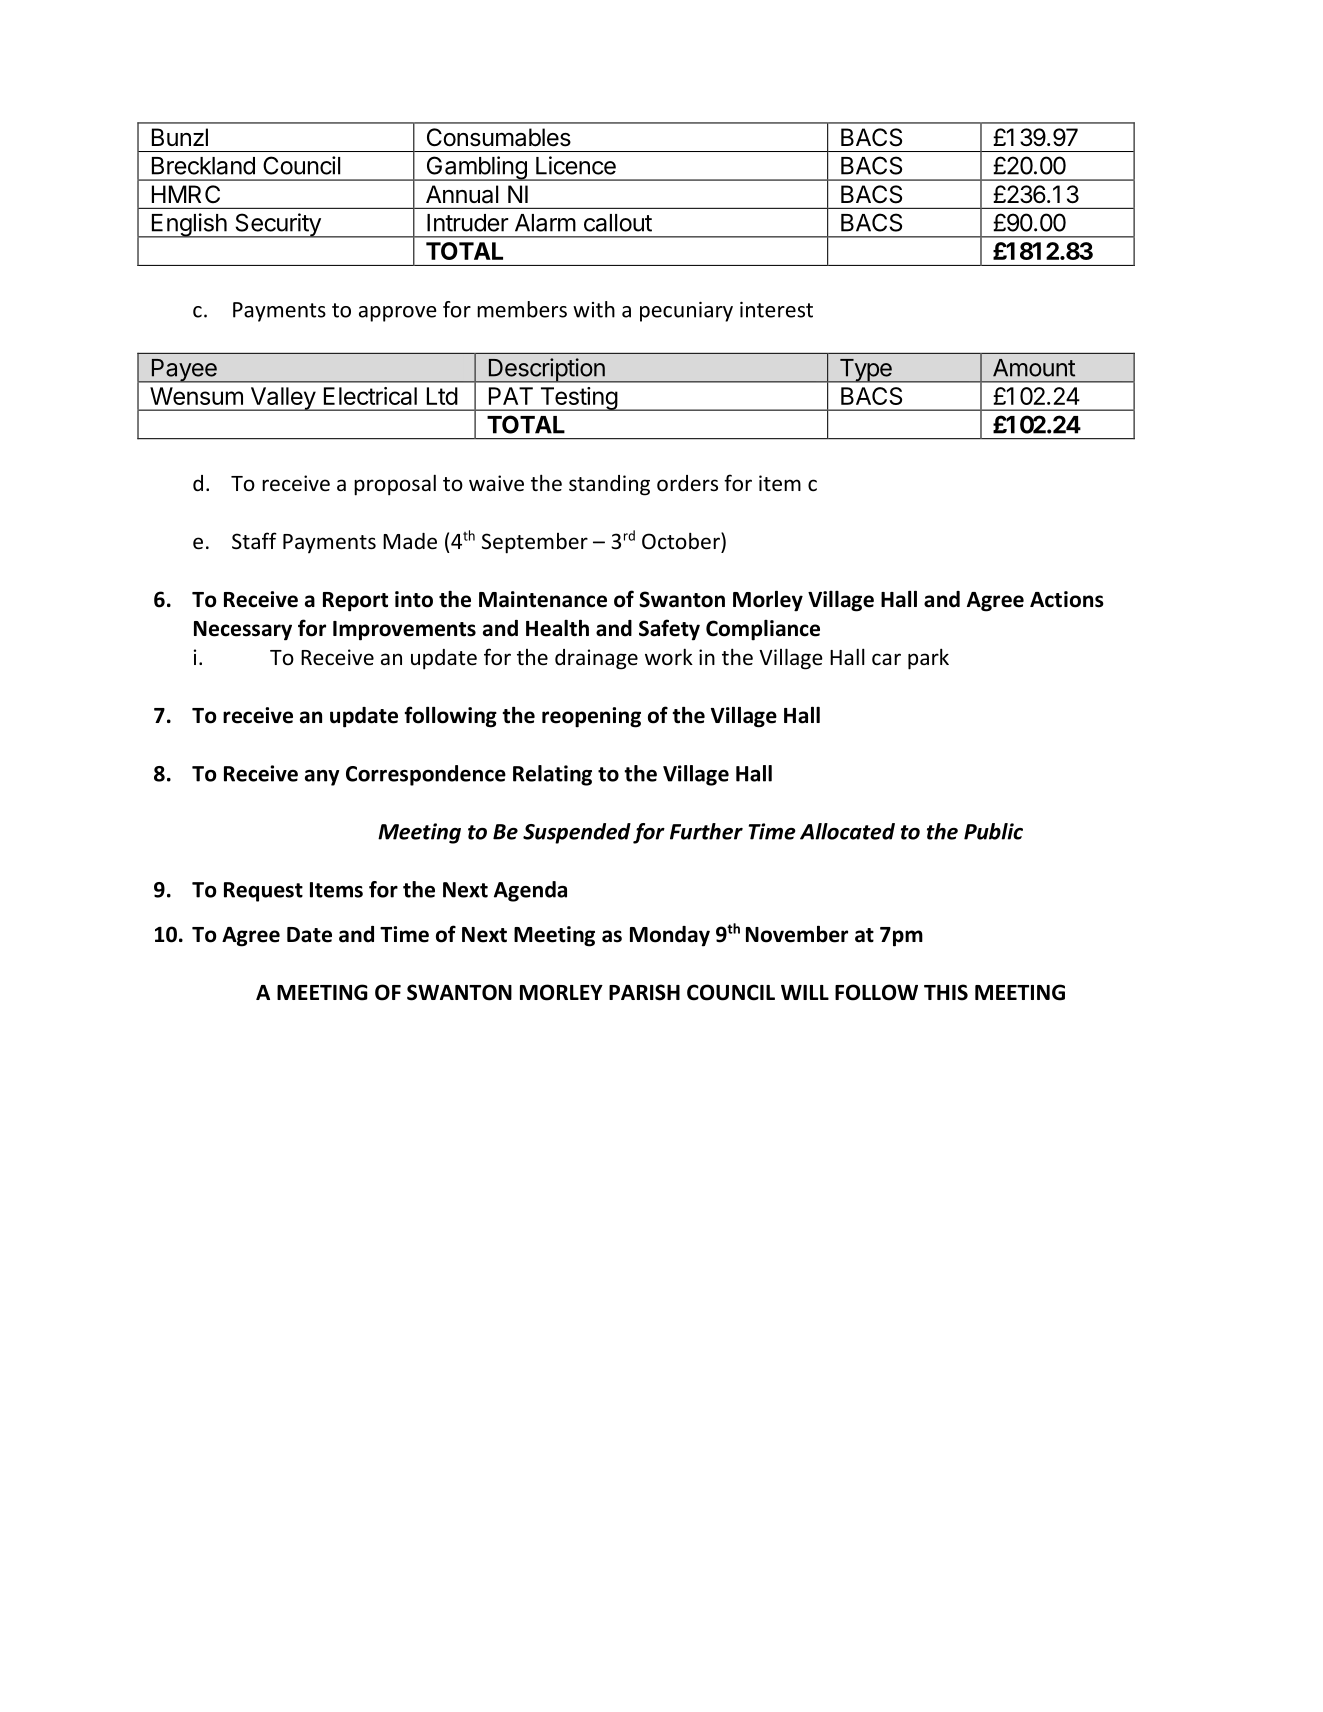 This screenshot has height=1712, width=1323. I want to click on Licence, so click(576, 165).
